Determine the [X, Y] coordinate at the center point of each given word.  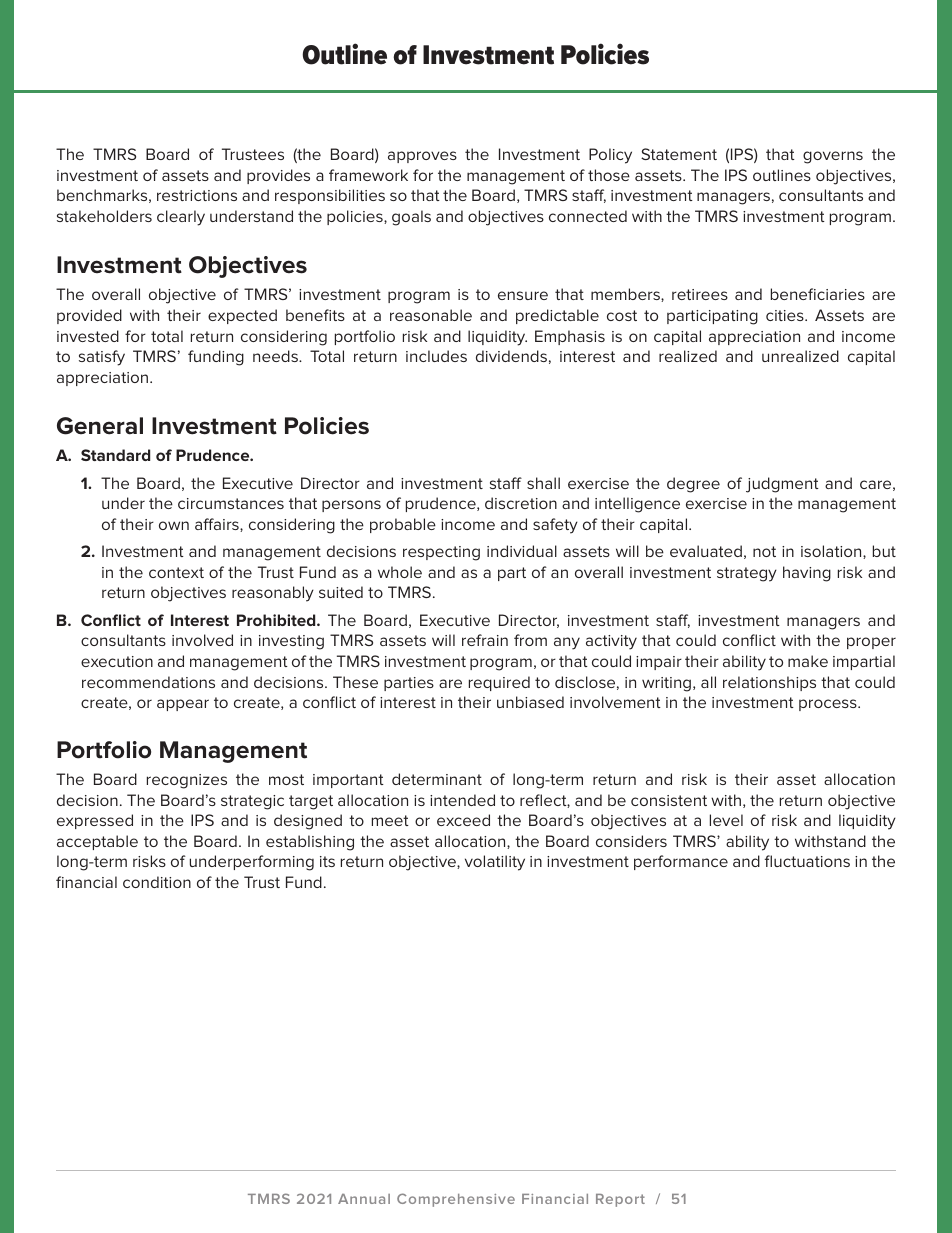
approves [422, 157]
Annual [364, 1199]
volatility [495, 863]
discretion [521, 503]
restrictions [197, 195]
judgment [782, 485]
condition [157, 882]
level [726, 820]
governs [833, 157]
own [174, 525]
